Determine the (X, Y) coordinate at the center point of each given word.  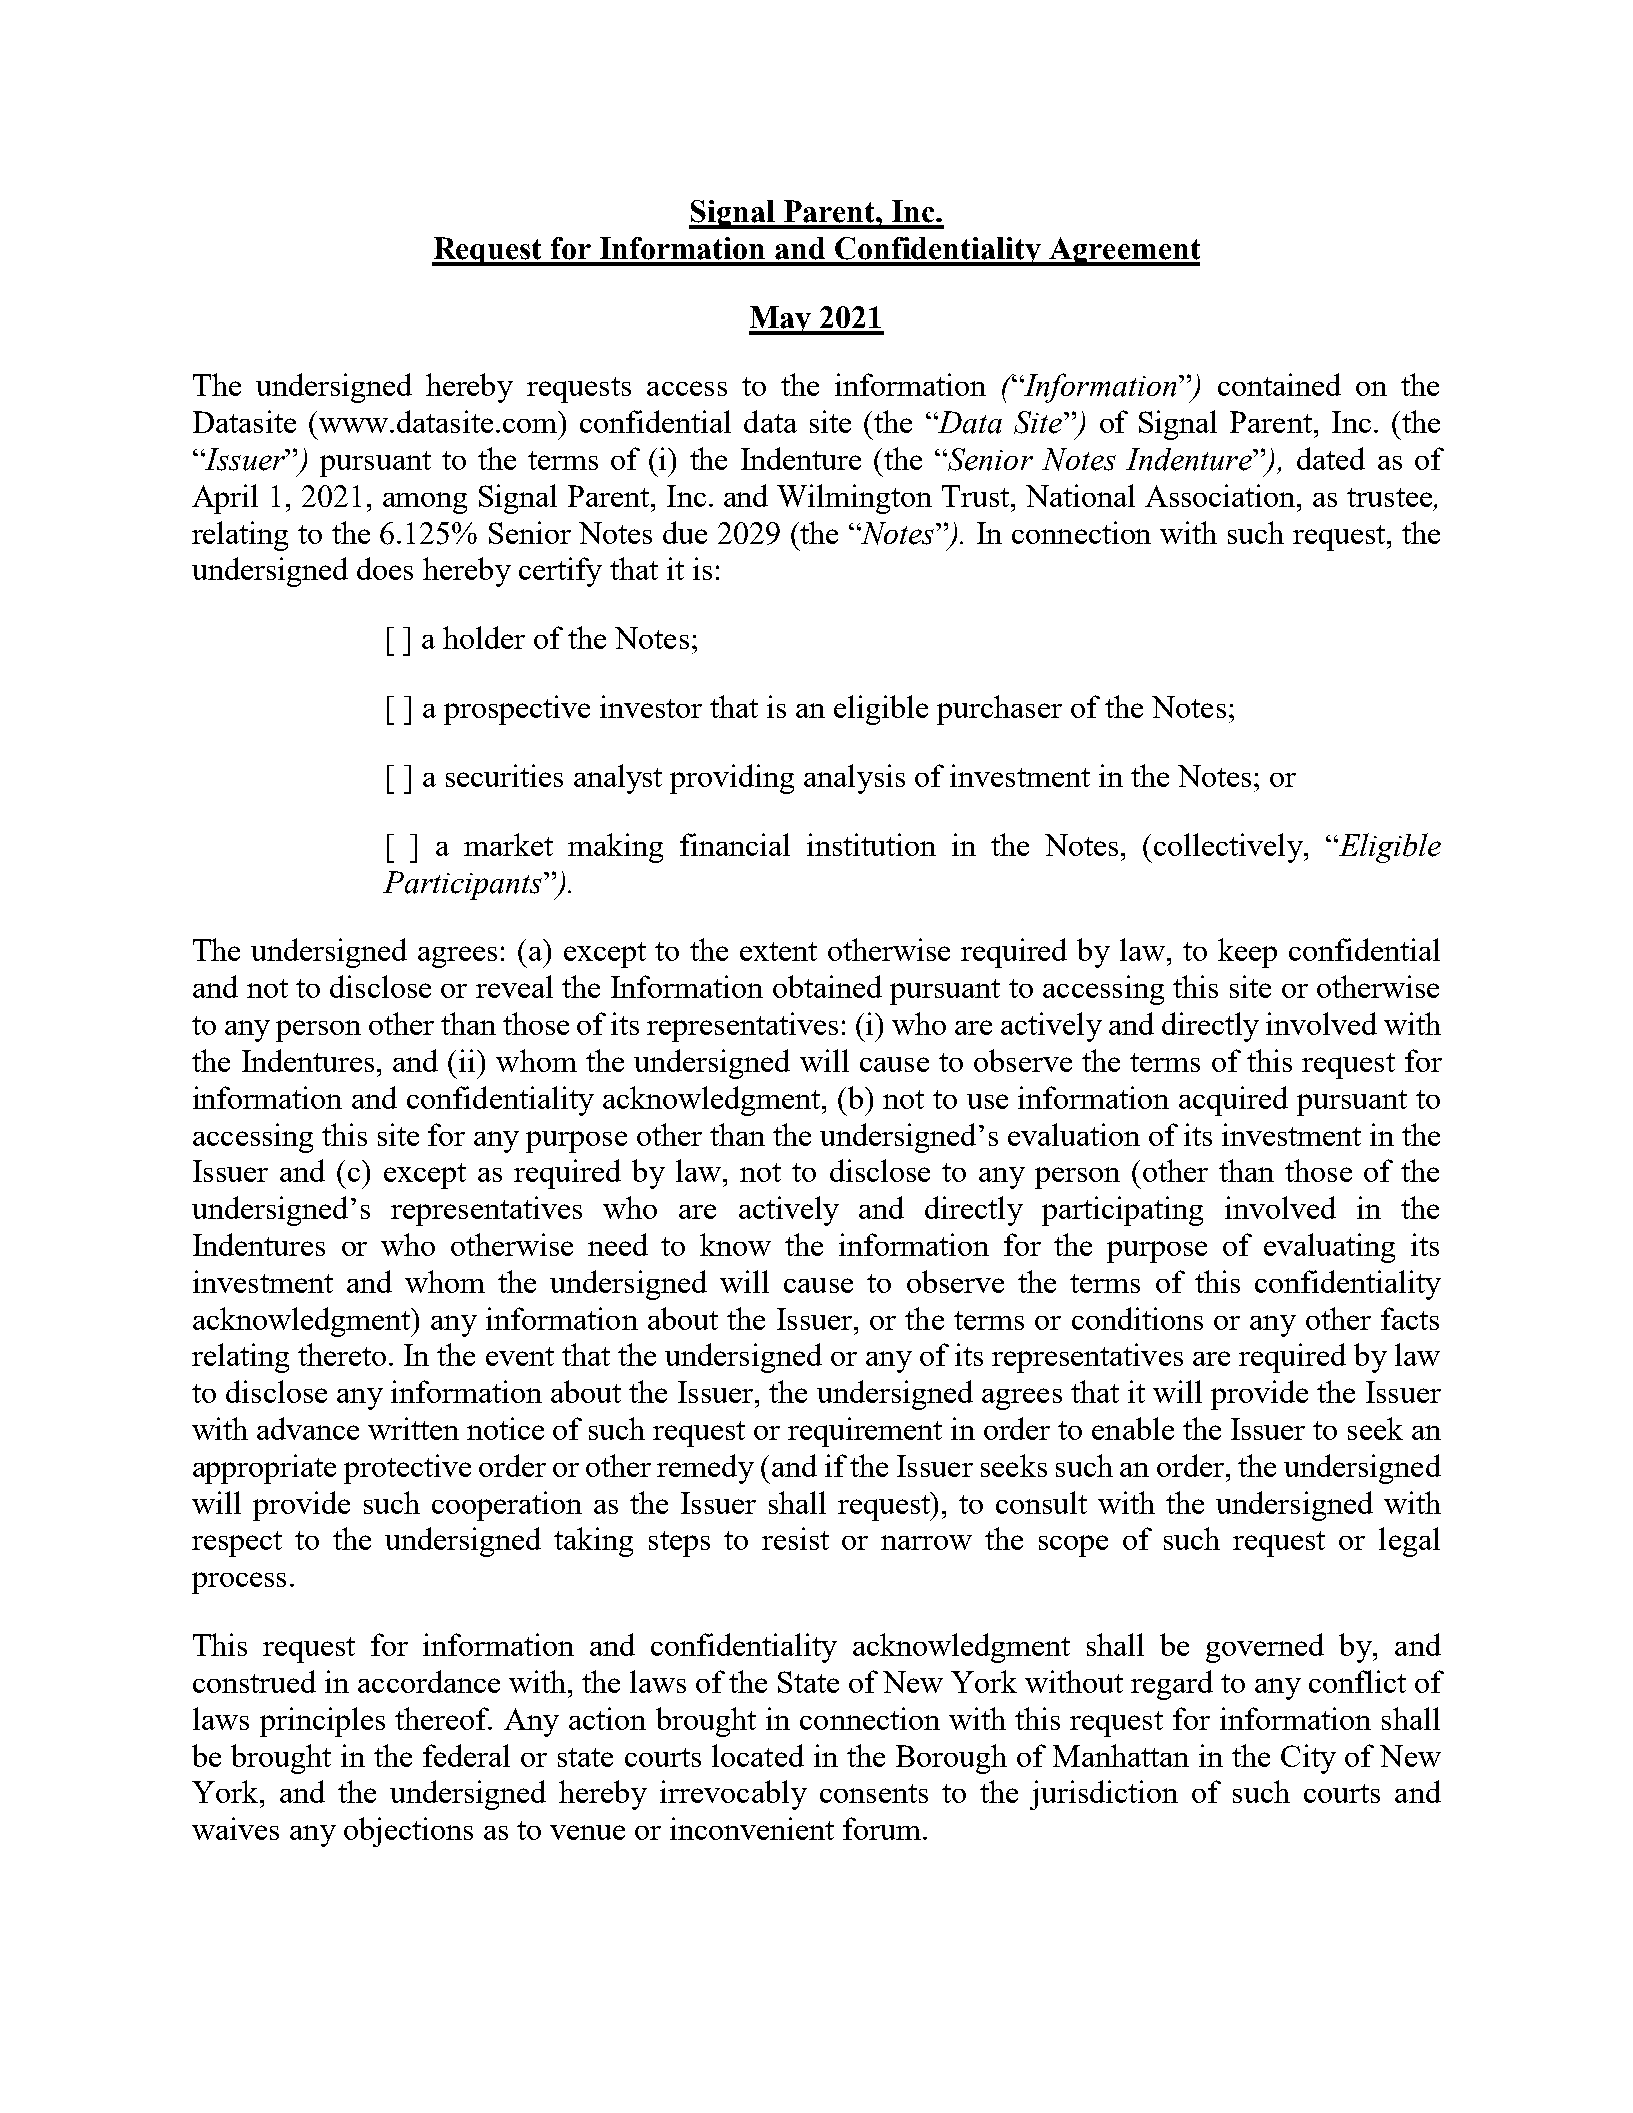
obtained (827, 986)
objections (408, 1832)
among (425, 503)
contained (1279, 384)
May (781, 320)
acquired (1233, 1101)
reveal (514, 986)
